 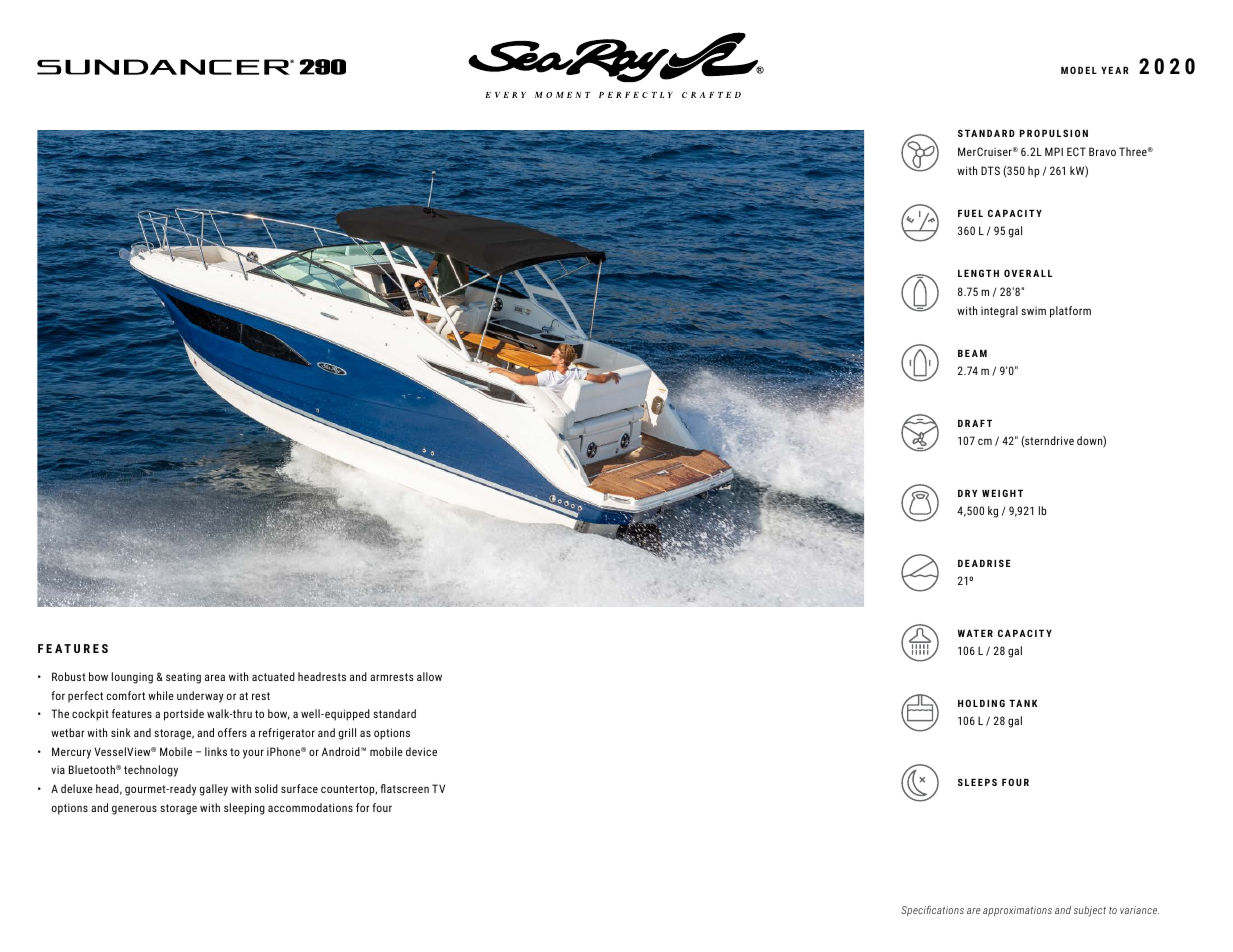 What do you see at coordinates (184, 715) in the screenshot?
I see `portside` at bounding box center [184, 715].
